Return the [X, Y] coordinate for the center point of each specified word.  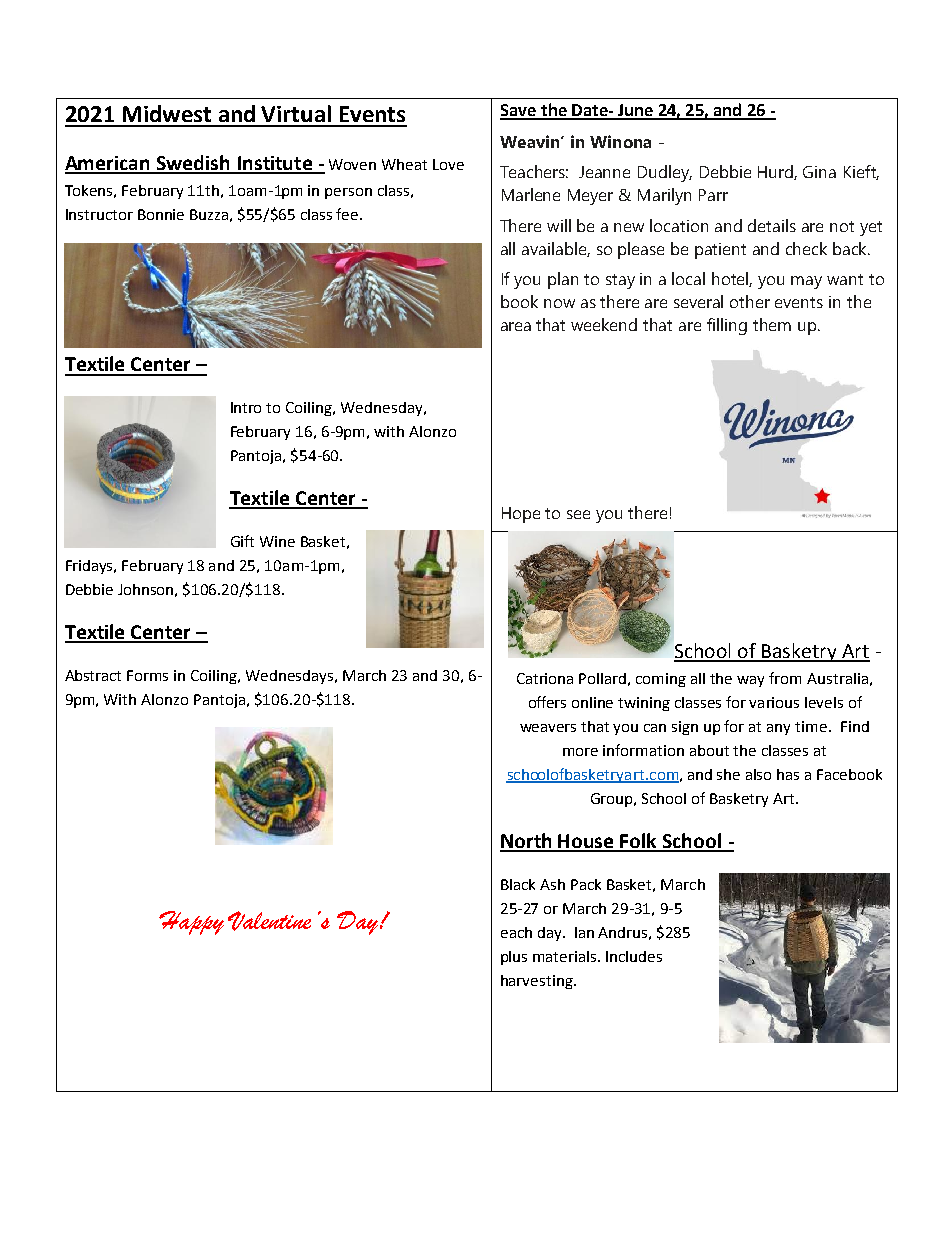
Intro [246, 407]
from [785, 678]
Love [448, 164]
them [772, 324]
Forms [147, 675]
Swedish [194, 164]
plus [514, 958]
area [516, 326]
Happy [191, 923]
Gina [819, 172]
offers [547, 702]
